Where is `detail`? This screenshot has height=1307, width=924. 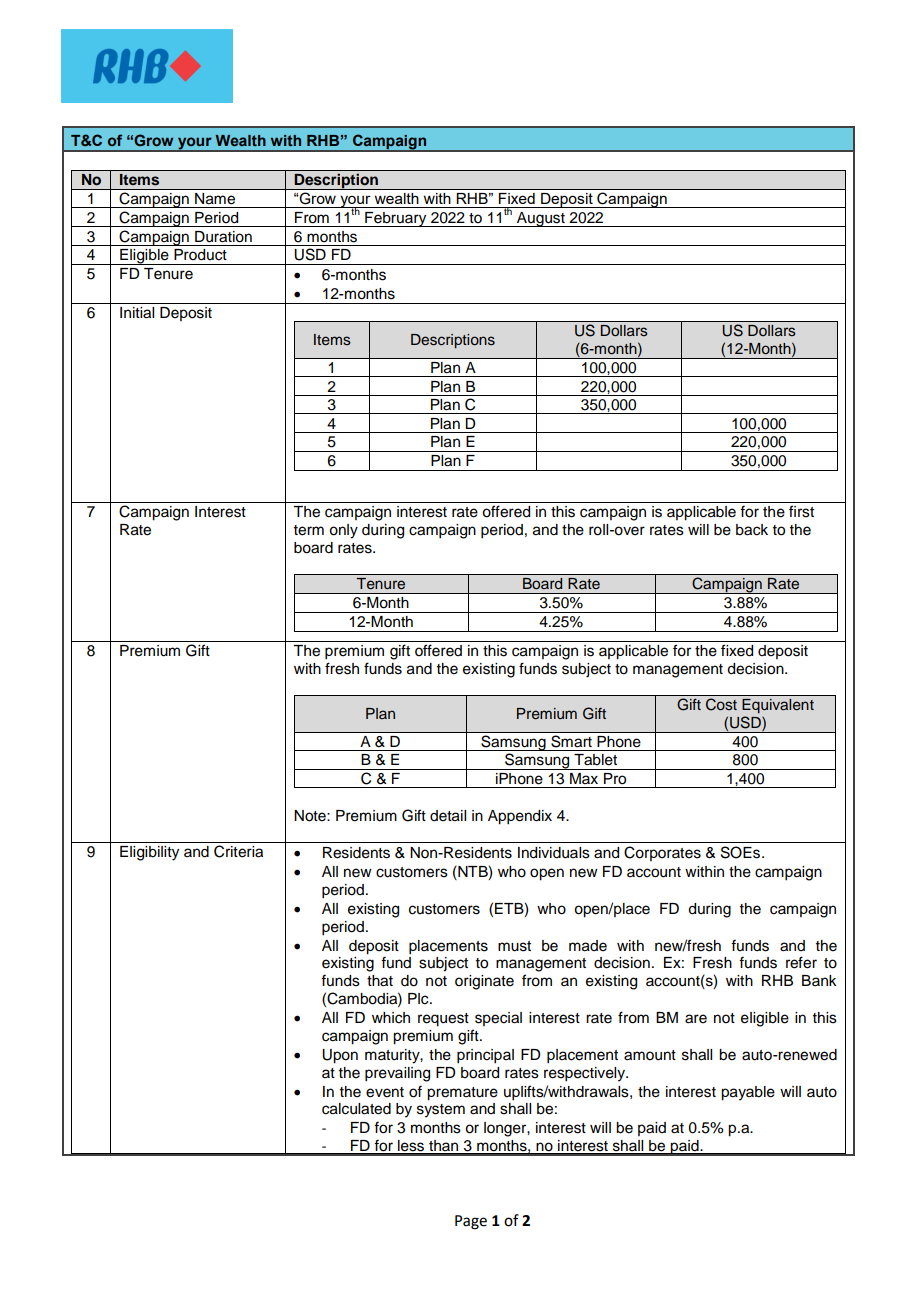
detail is located at coordinates (448, 816).
